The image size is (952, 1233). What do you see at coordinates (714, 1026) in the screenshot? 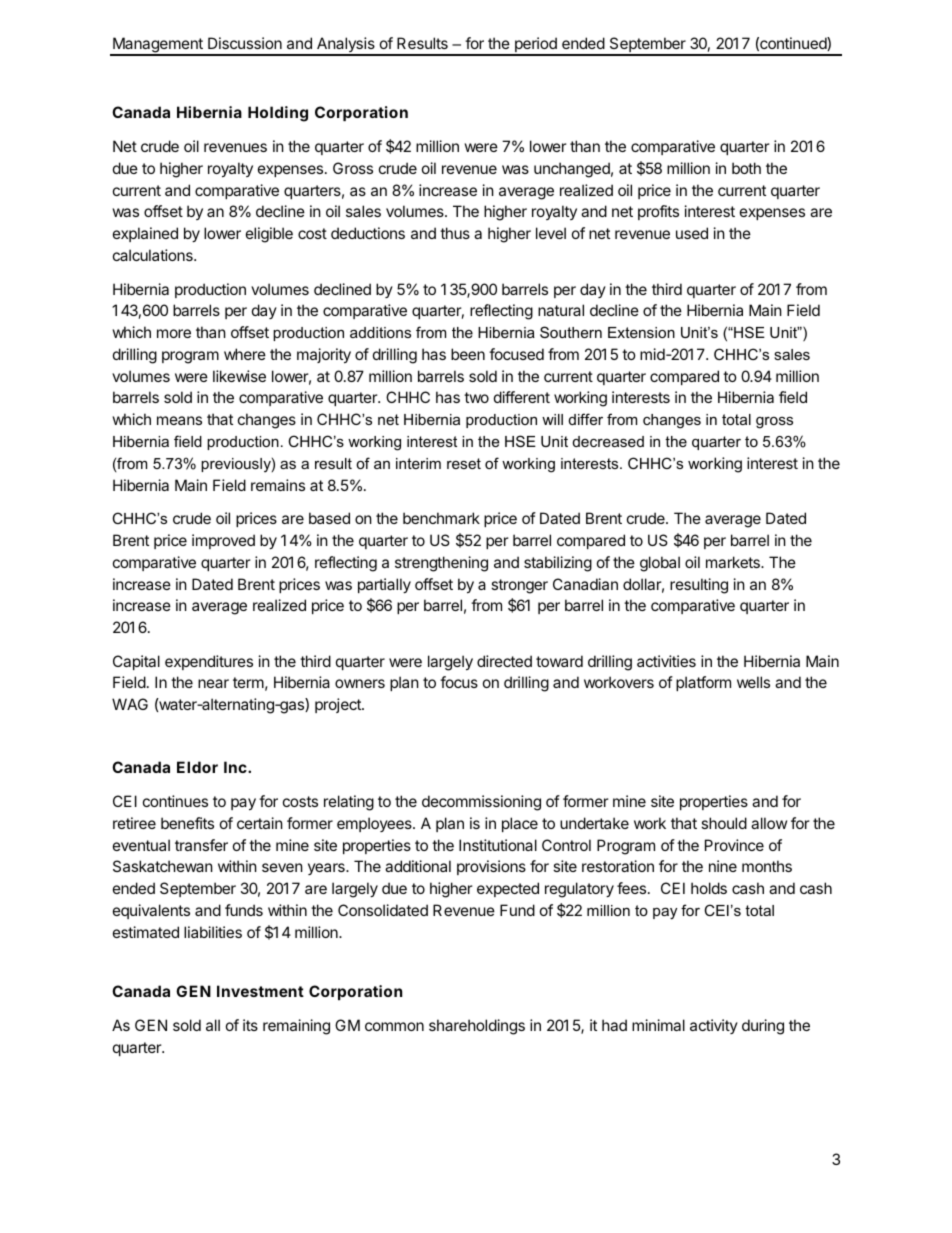
I see `activity` at bounding box center [714, 1026].
